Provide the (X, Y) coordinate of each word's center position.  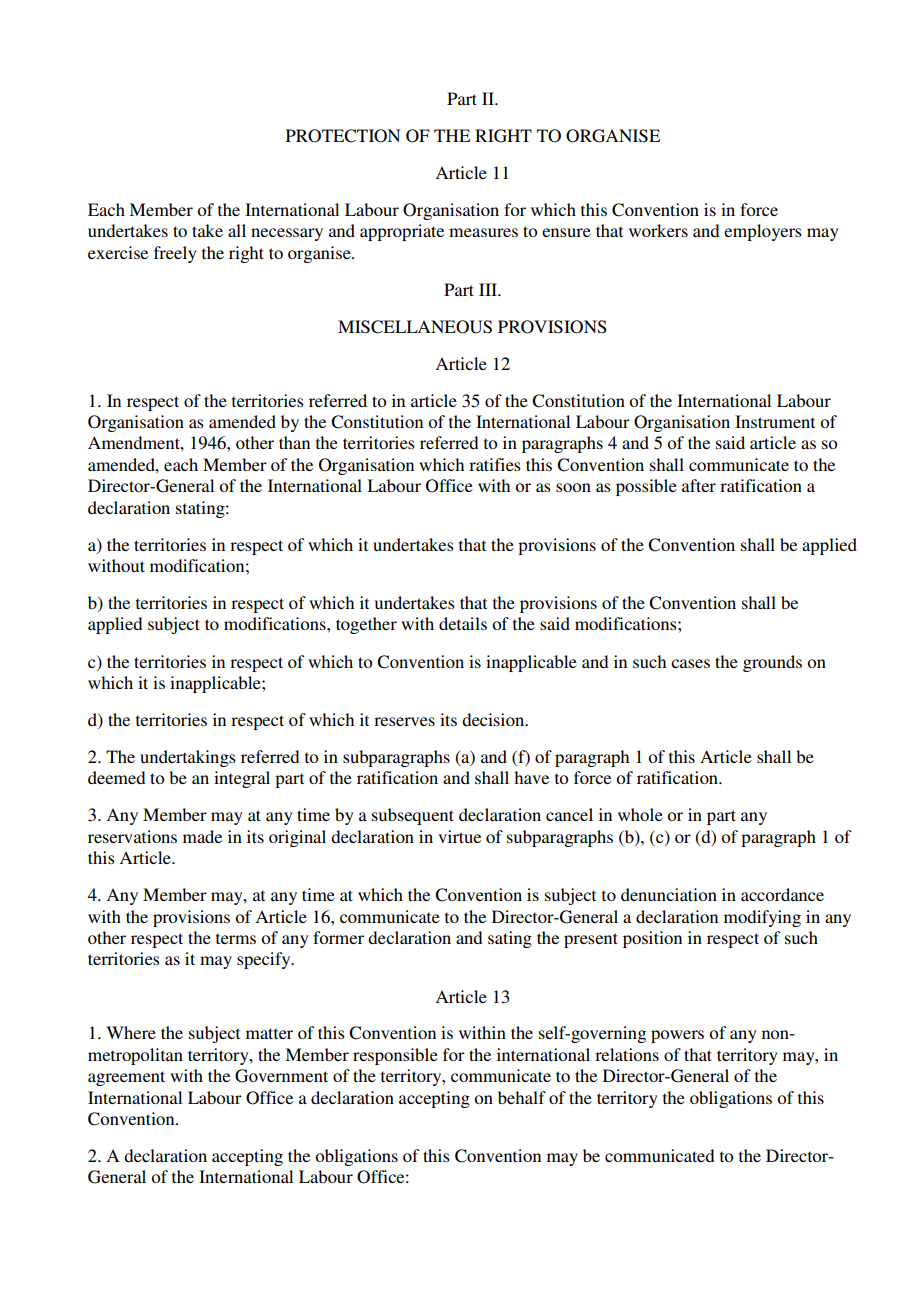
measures (483, 232)
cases (690, 663)
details (463, 623)
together (366, 625)
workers (658, 230)
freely (175, 254)
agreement (126, 1078)
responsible (395, 1056)
